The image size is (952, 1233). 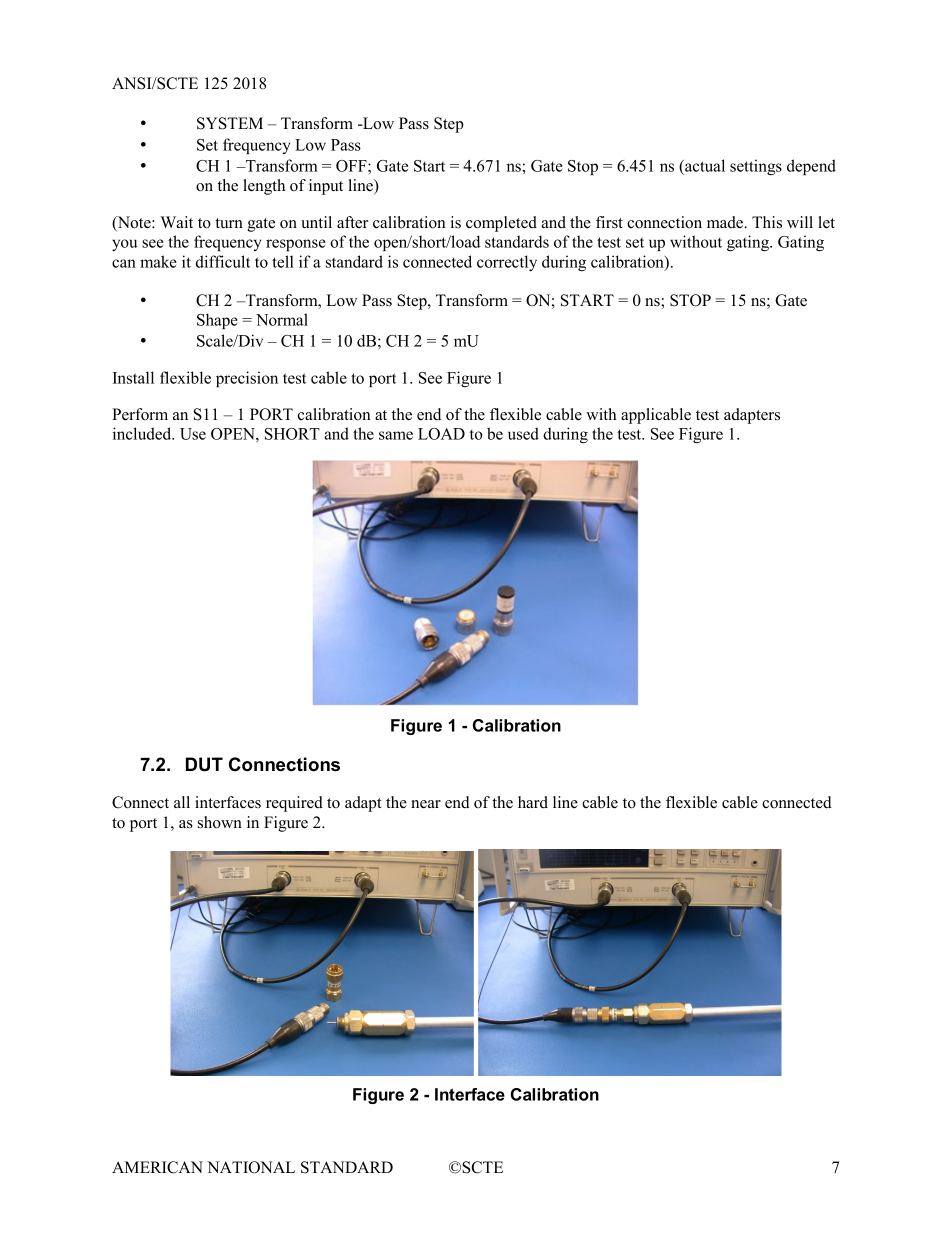 What do you see at coordinates (523, 433) in the screenshot?
I see `used` at bounding box center [523, 433].
